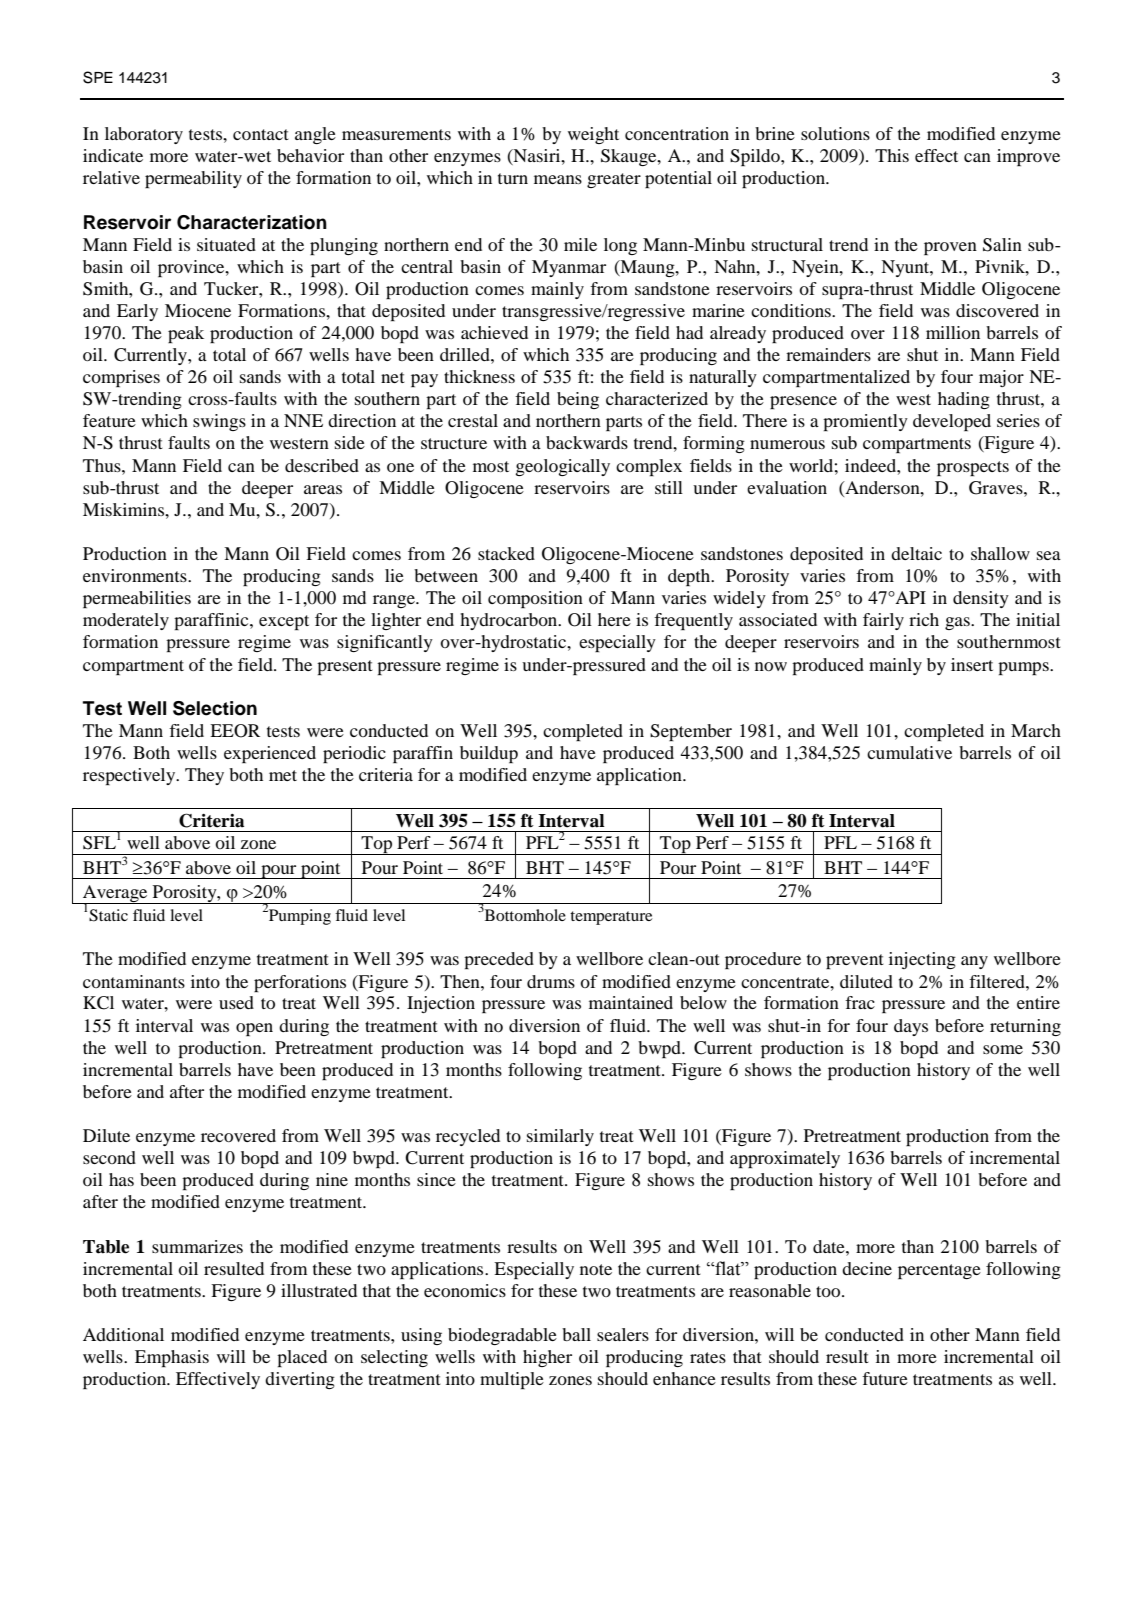 The image size is (1144, 1617). I want to click on deltaic, so click(916, 553).
